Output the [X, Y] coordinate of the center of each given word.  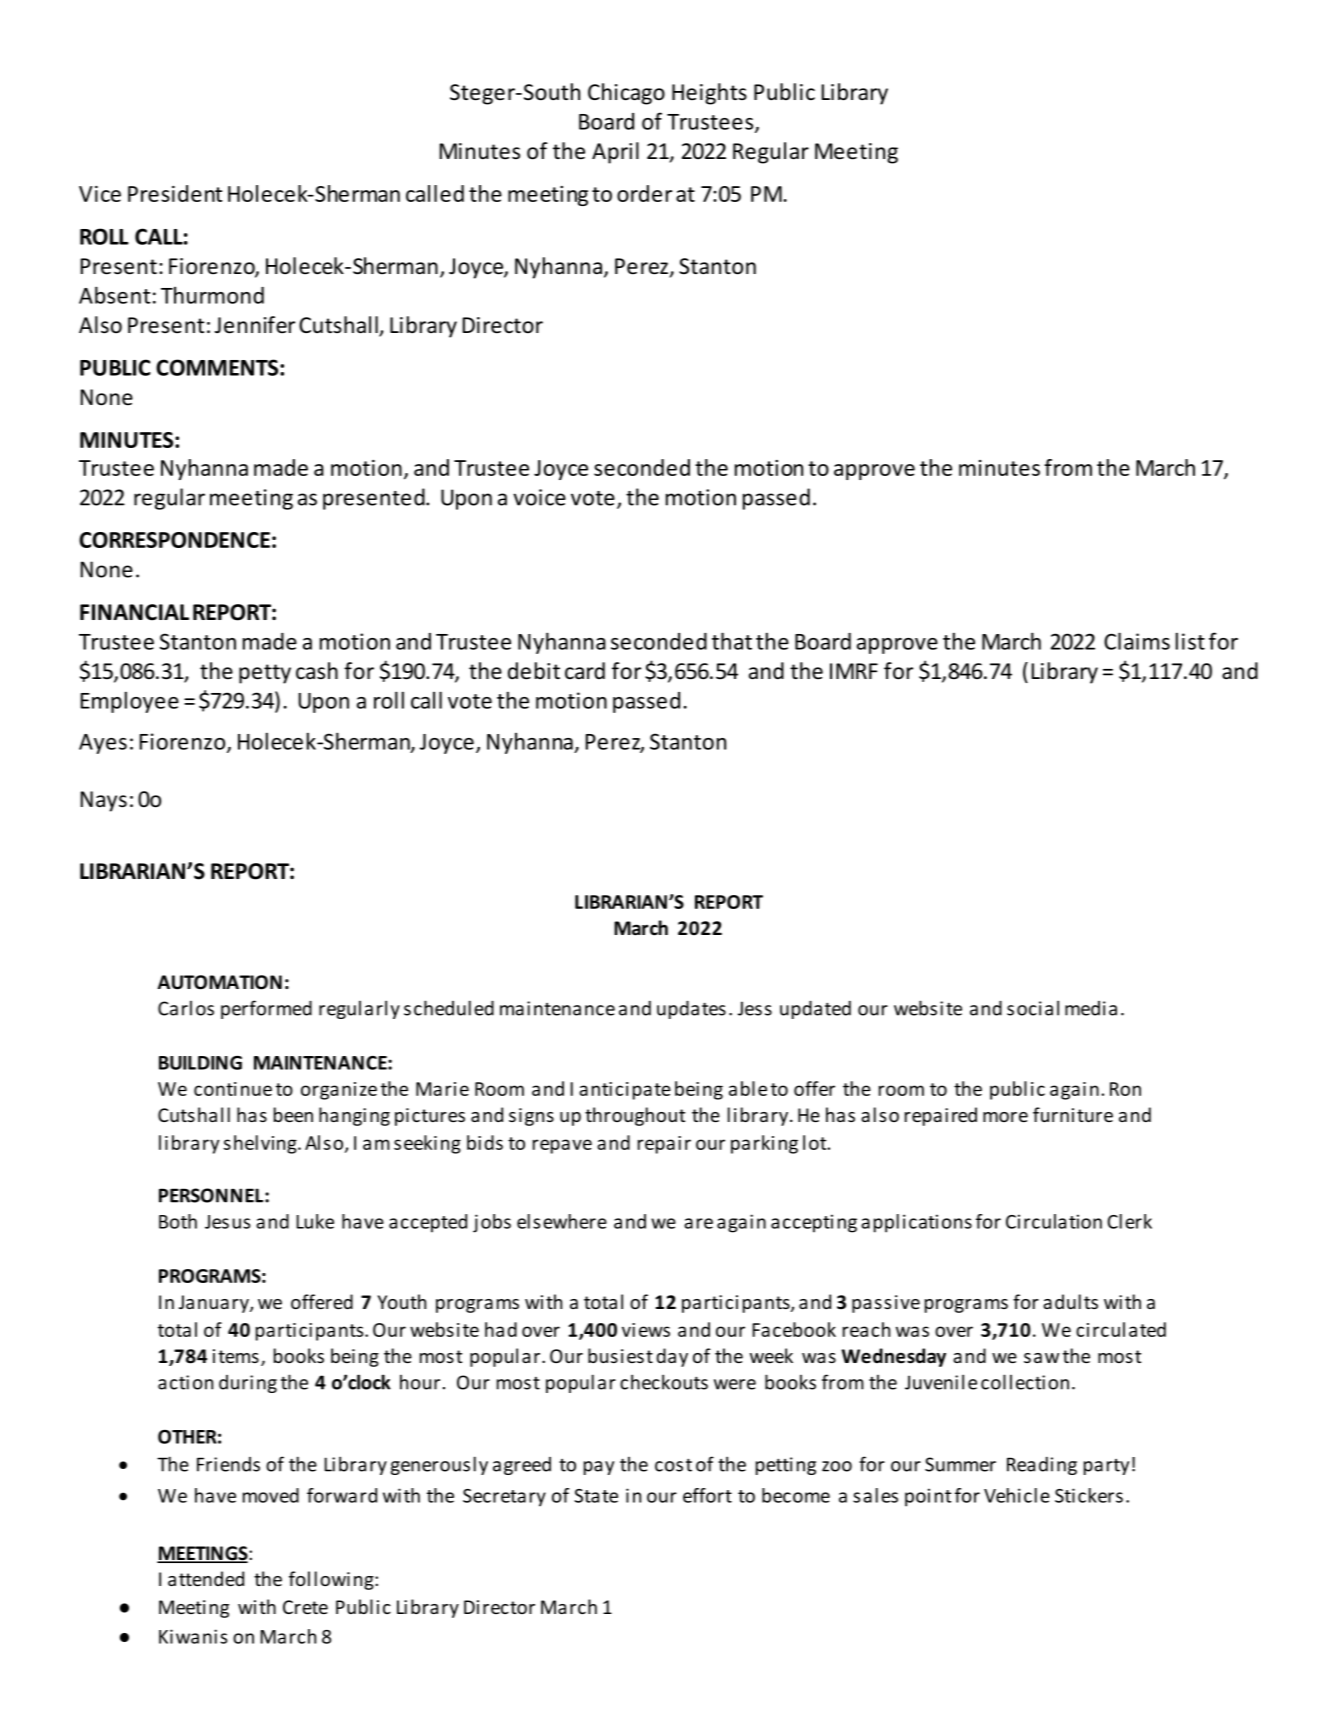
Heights [709, 94]
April [615, 153]
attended [206, 1578]
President [175, 193]
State [596, 1496]
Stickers [1089, 1495]
